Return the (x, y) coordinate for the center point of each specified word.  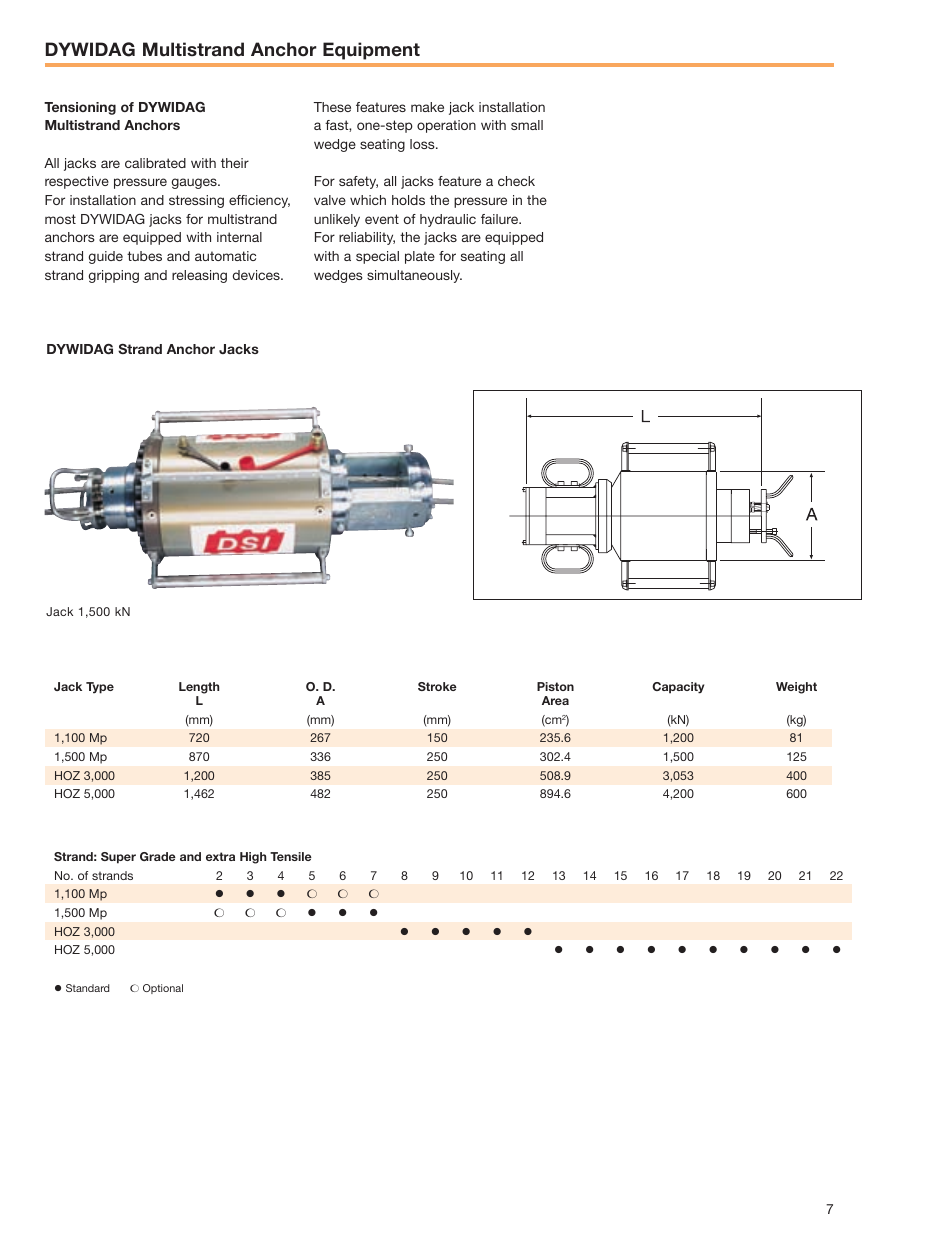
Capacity (678, 688)
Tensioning (80, 108)
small (527, 125)
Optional (163, 989)
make (427, 107)
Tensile (291, 856)
